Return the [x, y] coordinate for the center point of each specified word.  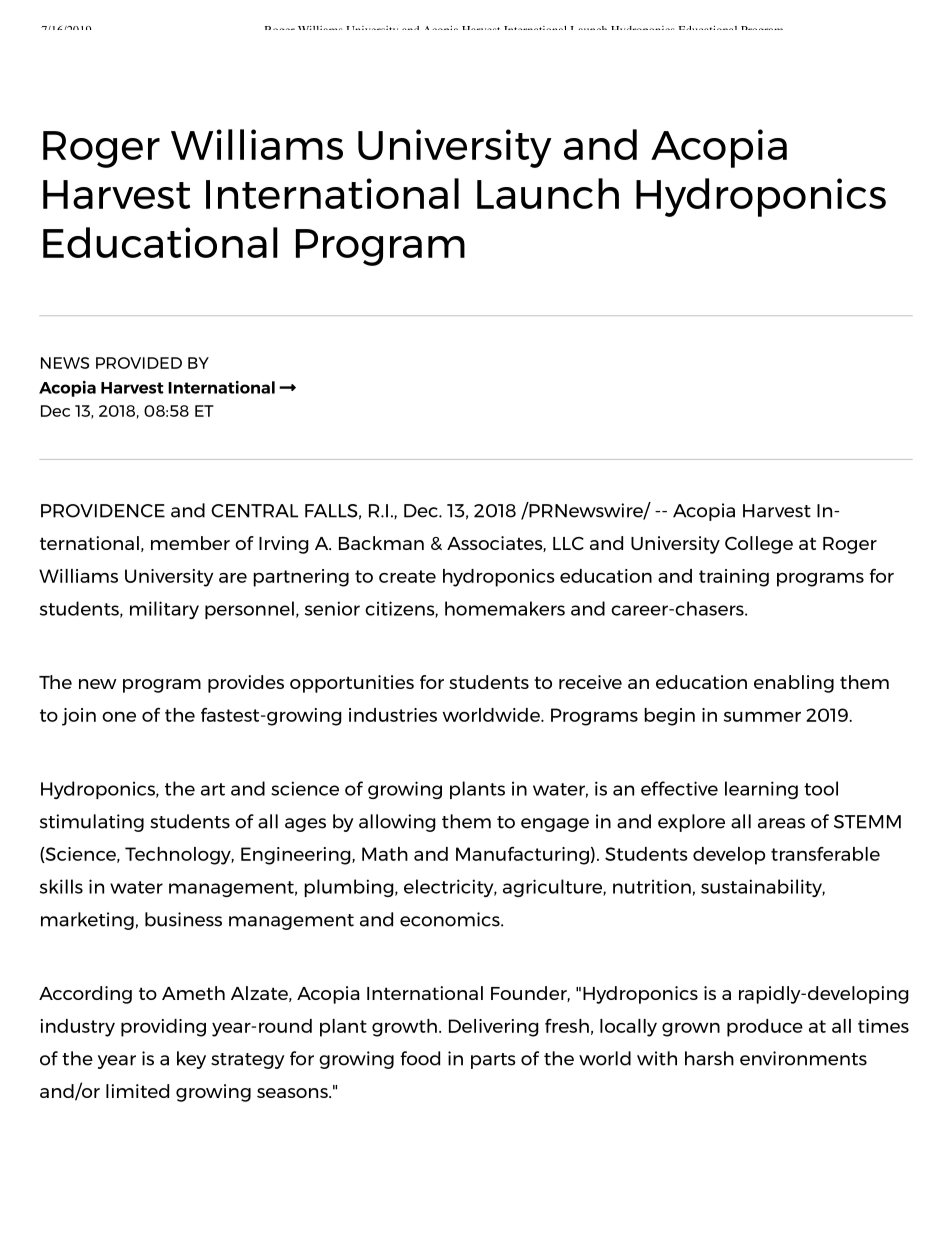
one [119, 717]
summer [762, 717]
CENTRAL [254, 511]
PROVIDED [139, 363]
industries [393, 715]
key [191, 1060]
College [759, 545]
